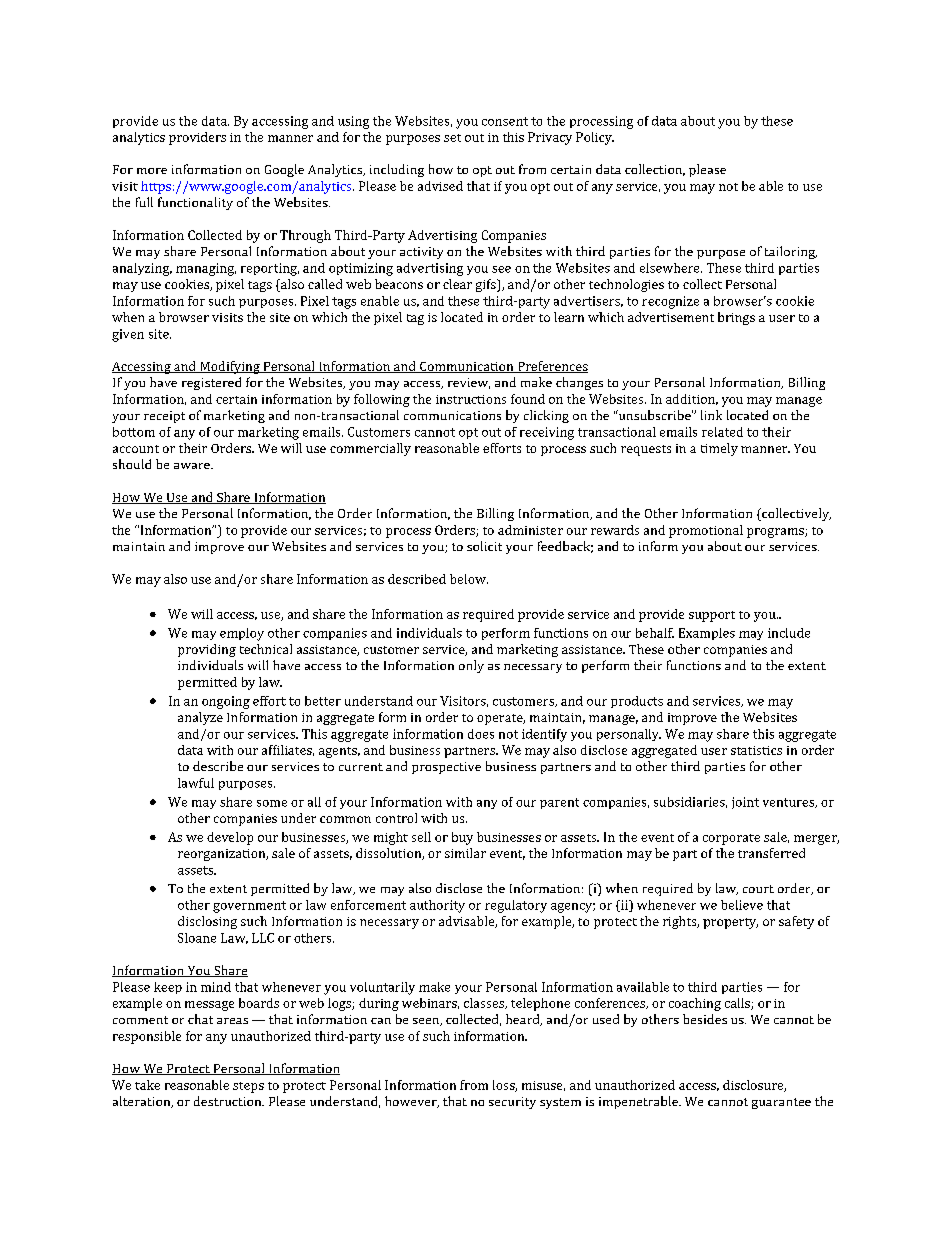 The image size is (952, 1233). What do you see at coordinates (446, 768) in the page?
I see `prospective` at bounding box center [446, 768].
